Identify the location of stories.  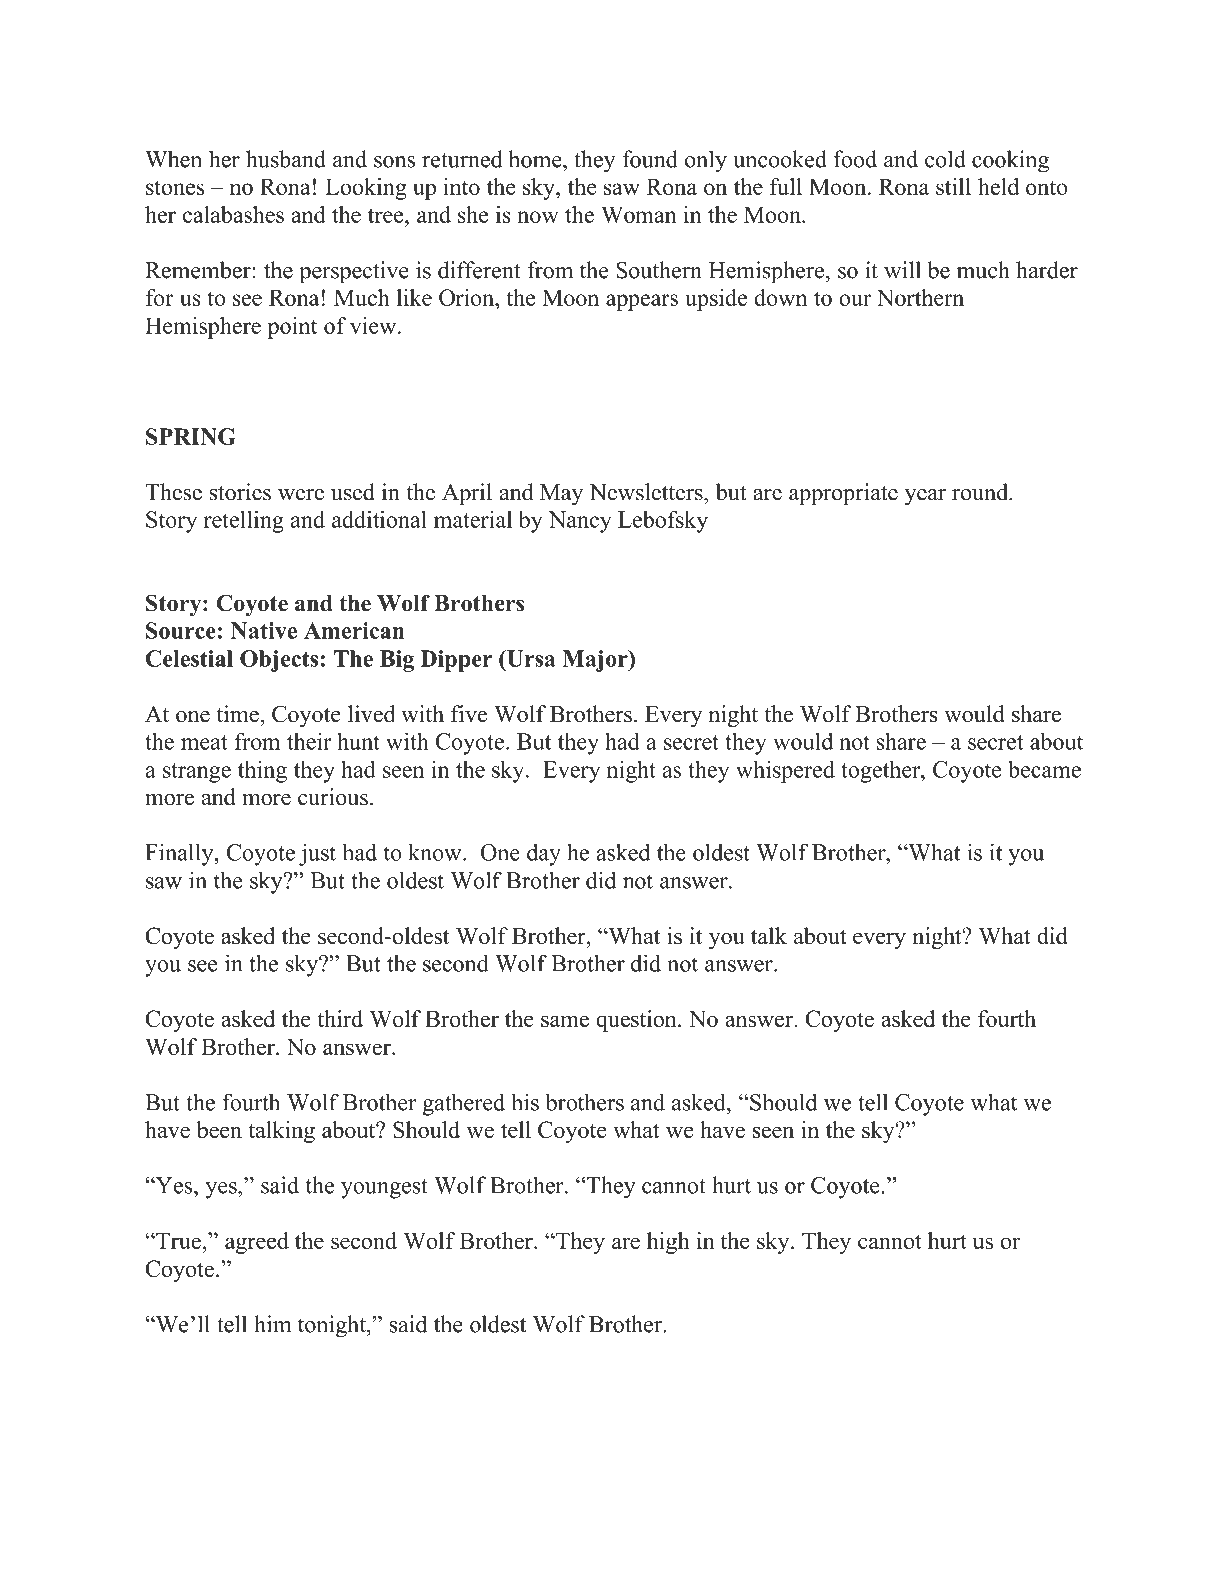
(240, 492).
